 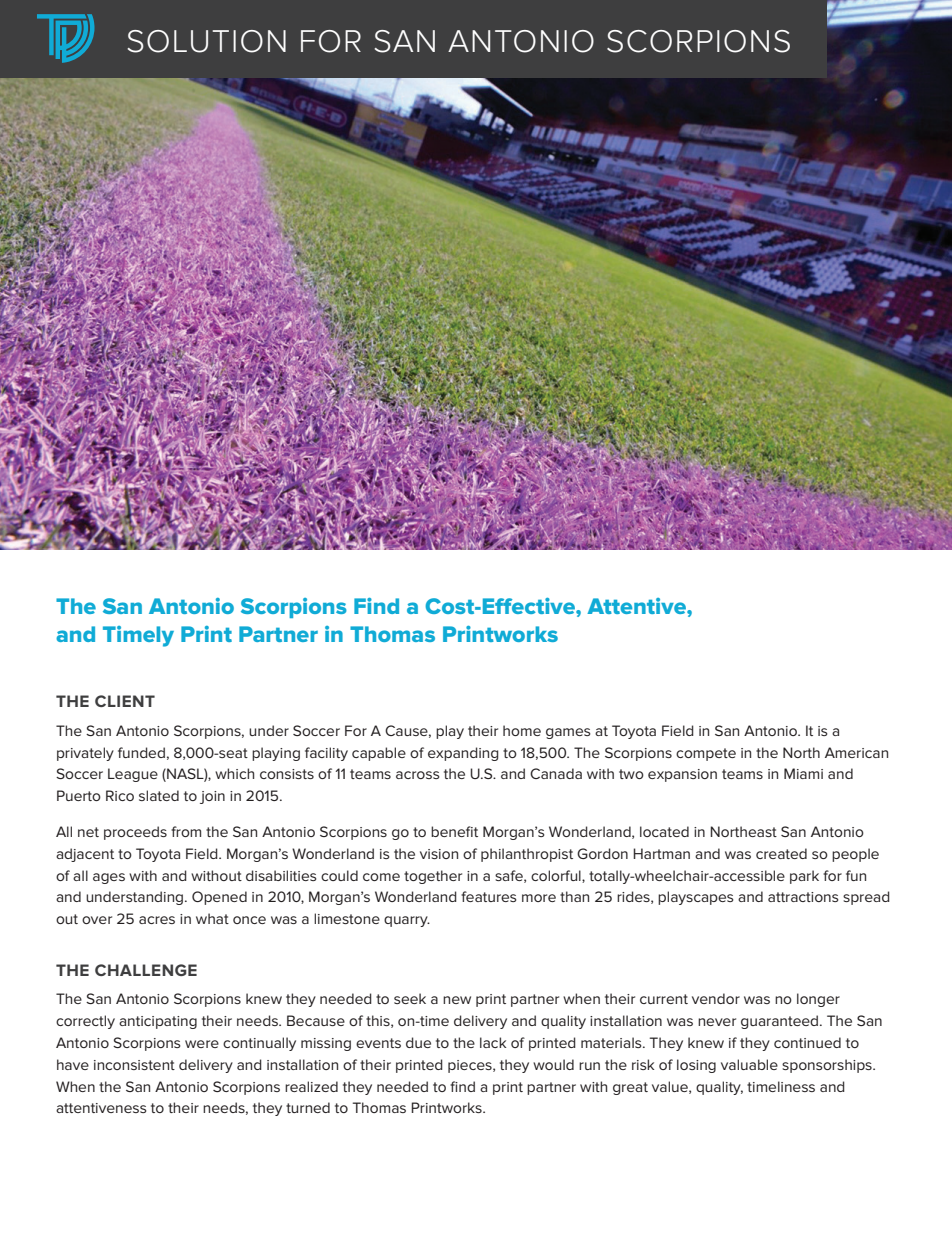 What do you see at coordinates (706, 754) in the page?
I see `compete` at bounding box center [706, 754].
